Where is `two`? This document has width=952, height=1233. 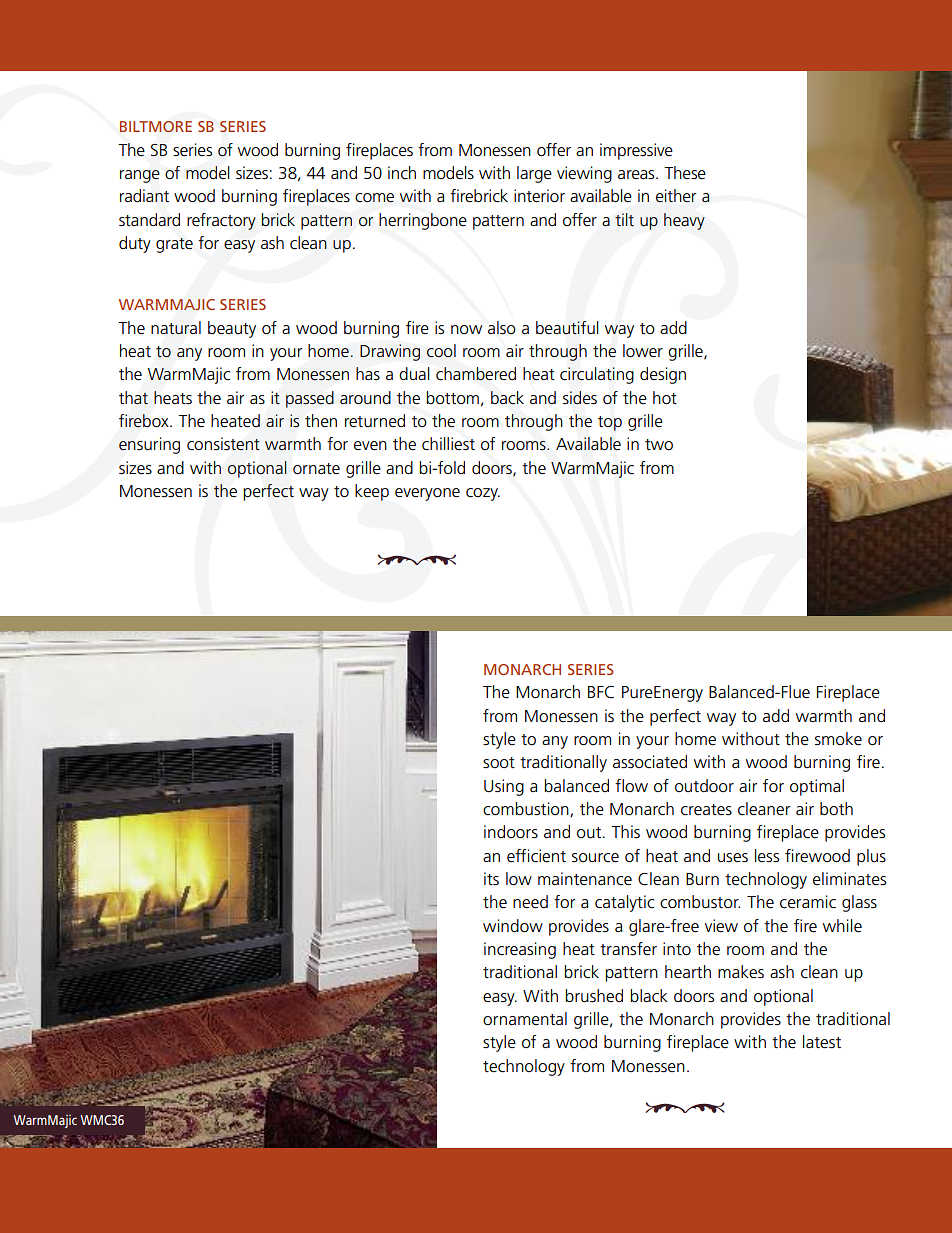 two is located at coordinates (659, 445).
